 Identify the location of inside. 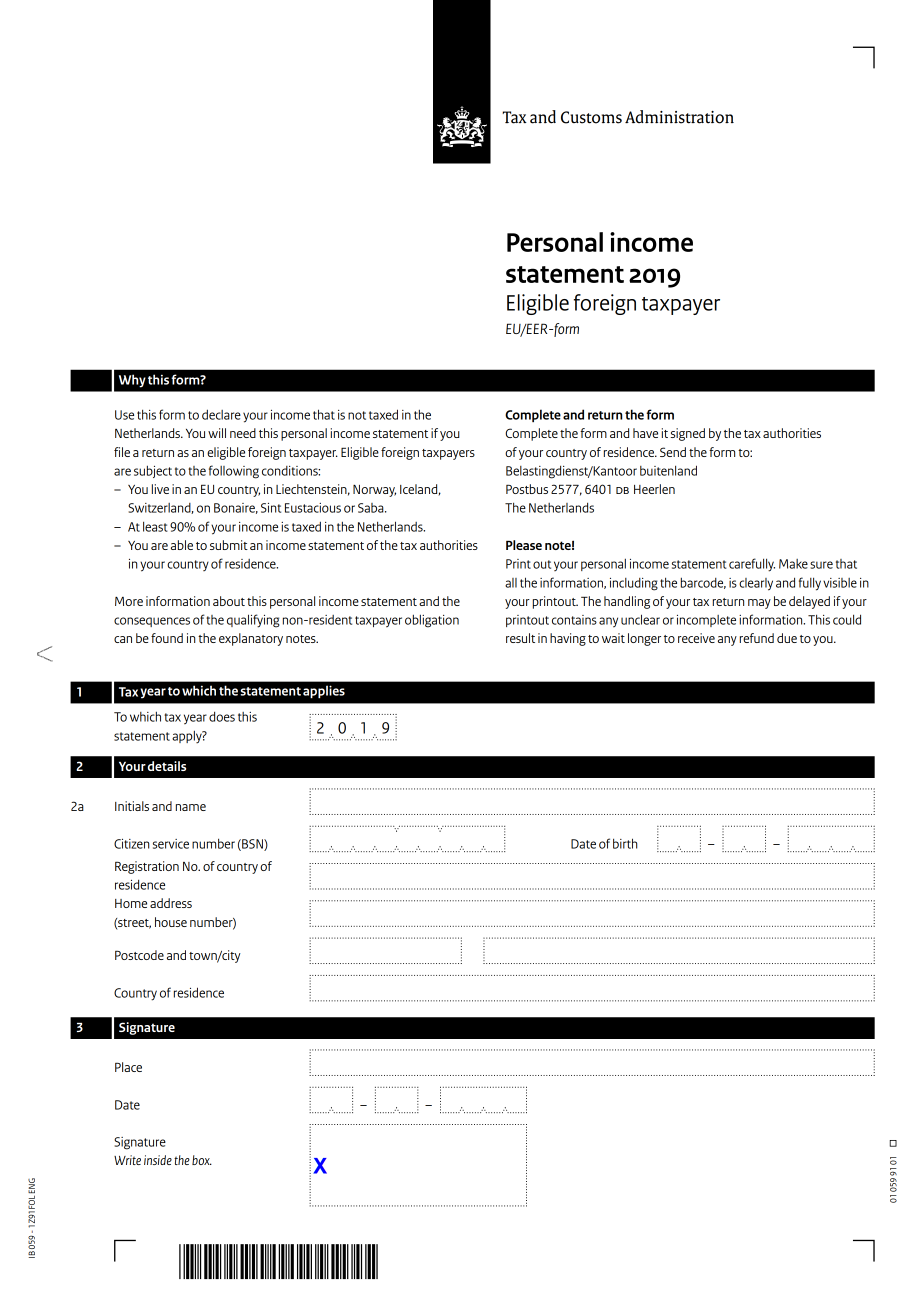
(158, 1160).
